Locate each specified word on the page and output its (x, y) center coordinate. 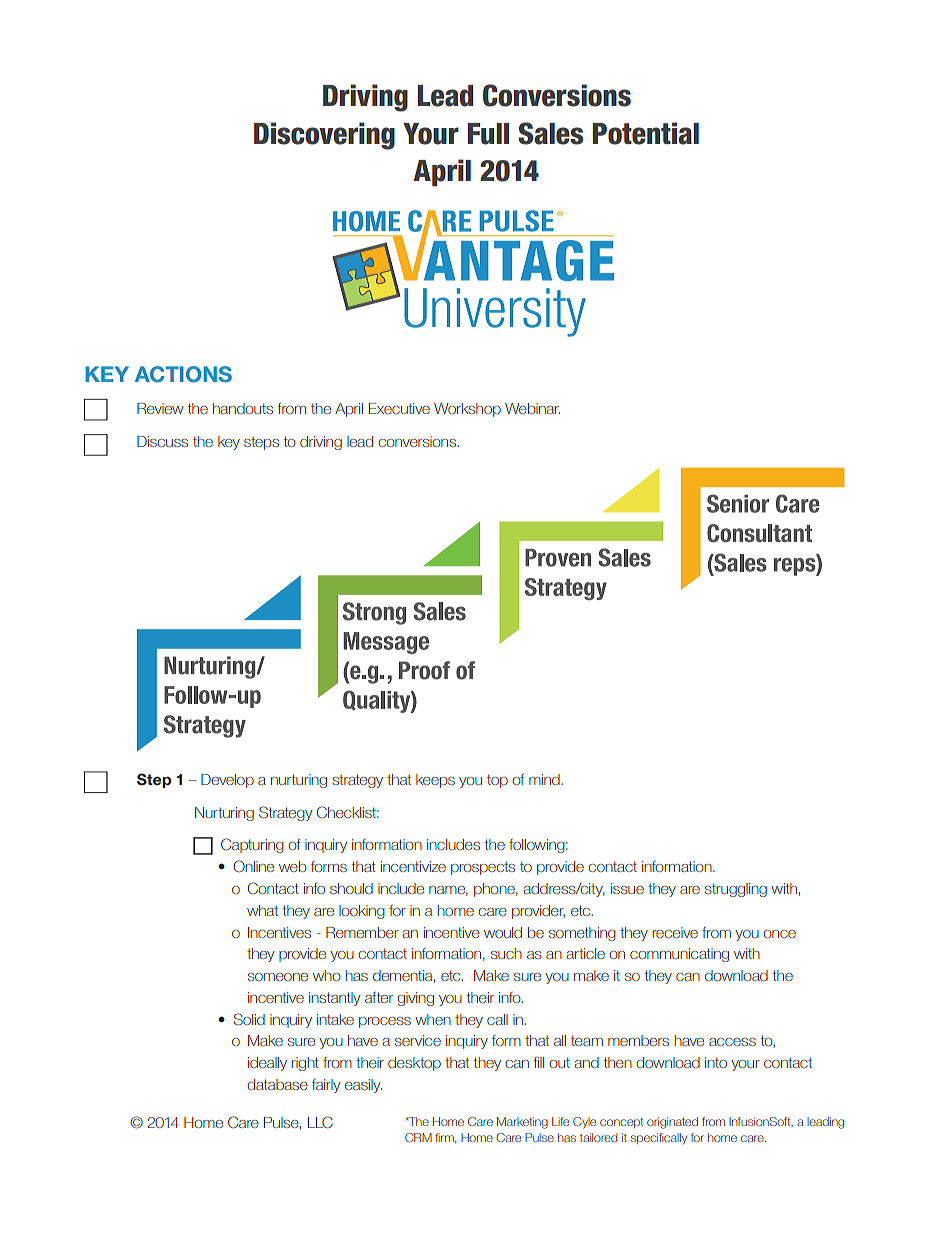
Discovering (324, 136)
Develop (227, 781)
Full (488, 134)
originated (672, 1123)
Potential (646, 133)
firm (445, 1138)
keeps (435, 781)
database (277, 1084)
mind (545, 779)
